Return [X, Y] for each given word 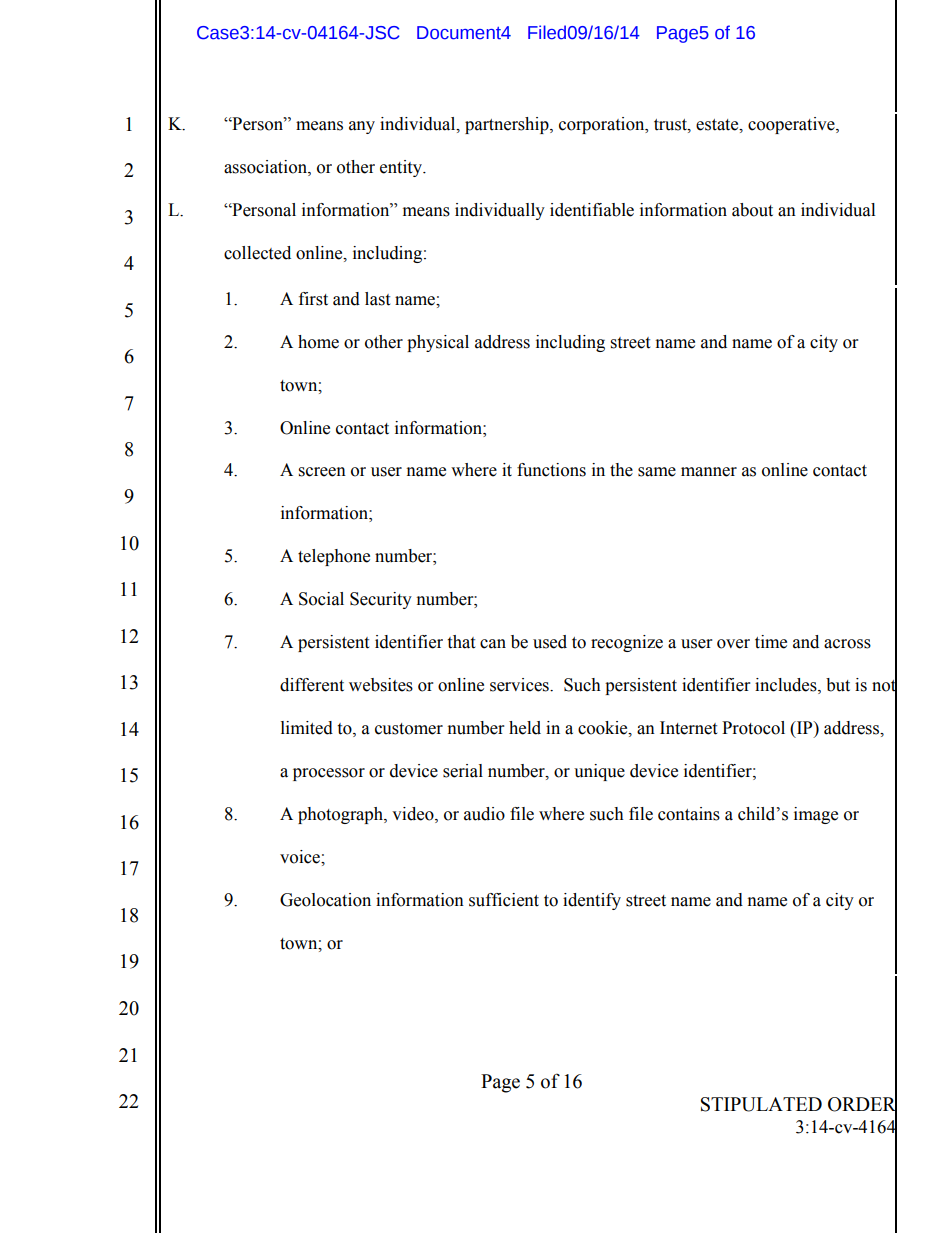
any [362, 127]
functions [551, 470]
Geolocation [325, 900]
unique [599, 772]
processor [329, 774]
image [816, 815]
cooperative [792, 125]
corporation [603, 125]
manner [709, 472]
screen [322, 472]
